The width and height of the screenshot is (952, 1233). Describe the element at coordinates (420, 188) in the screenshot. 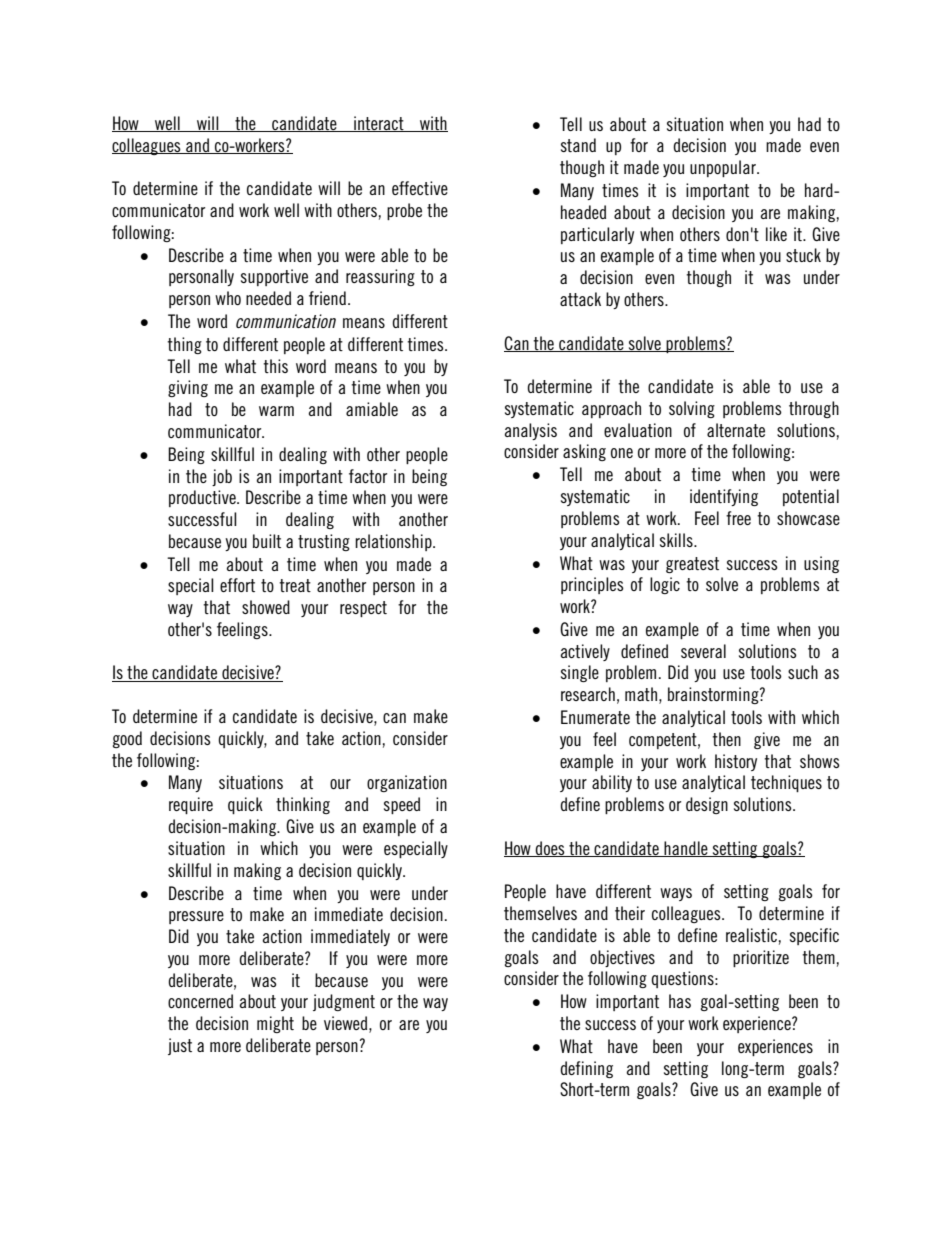

I see `effective` at that location.
